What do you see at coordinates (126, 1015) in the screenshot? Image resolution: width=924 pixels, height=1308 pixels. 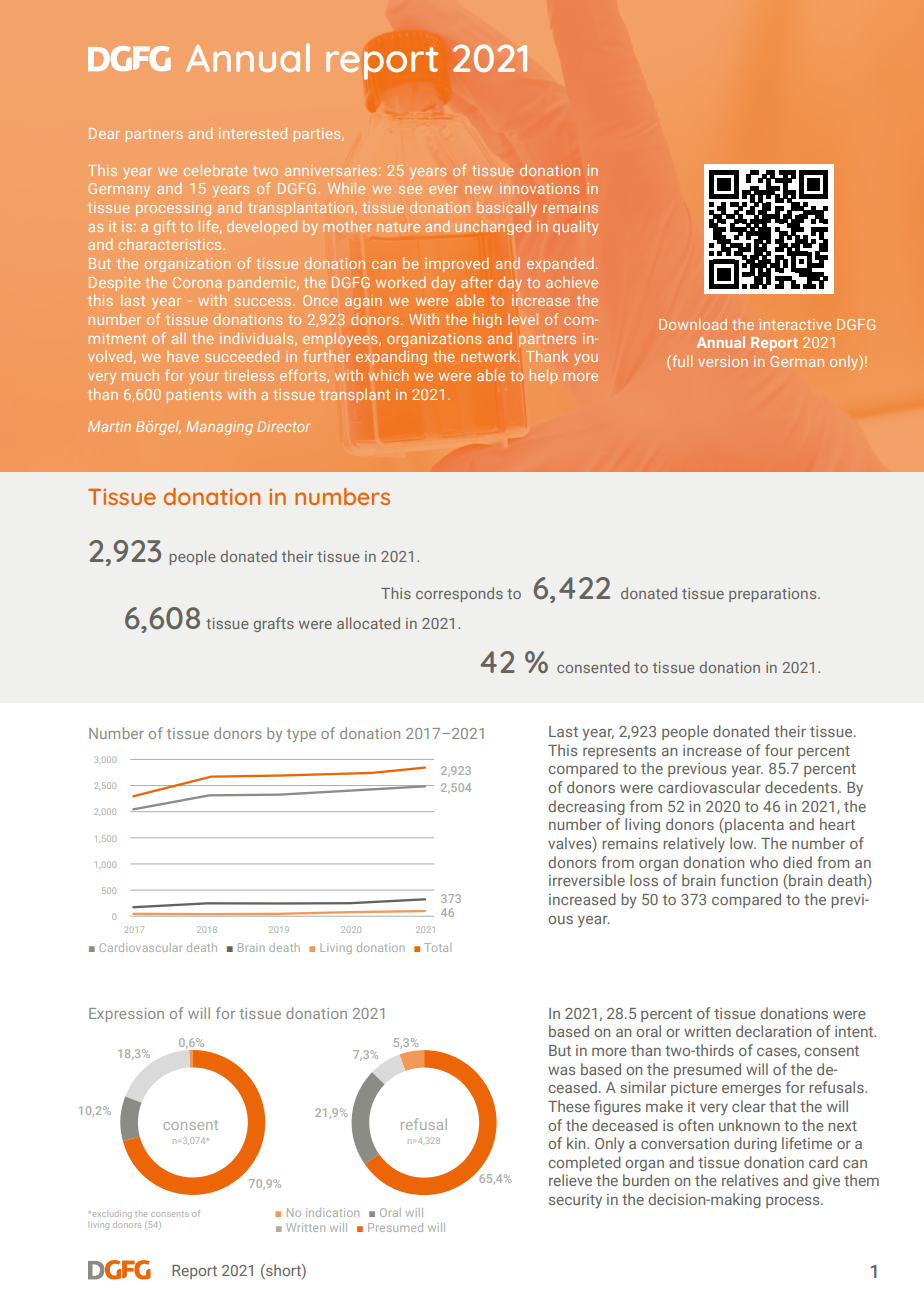 I see `Expression` at bounding box center [126, 1015].
